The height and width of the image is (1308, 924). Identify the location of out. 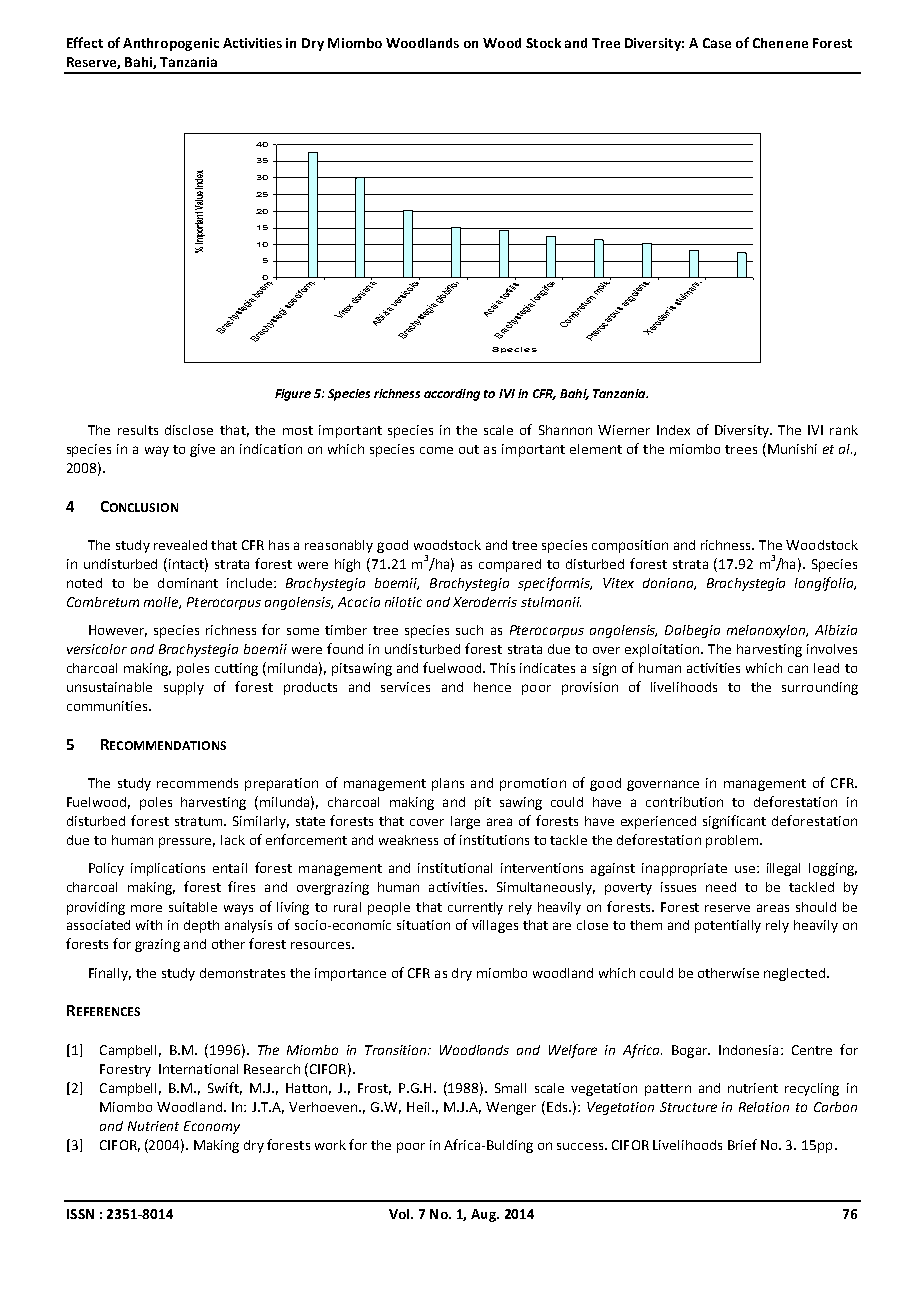
(469, 449).
